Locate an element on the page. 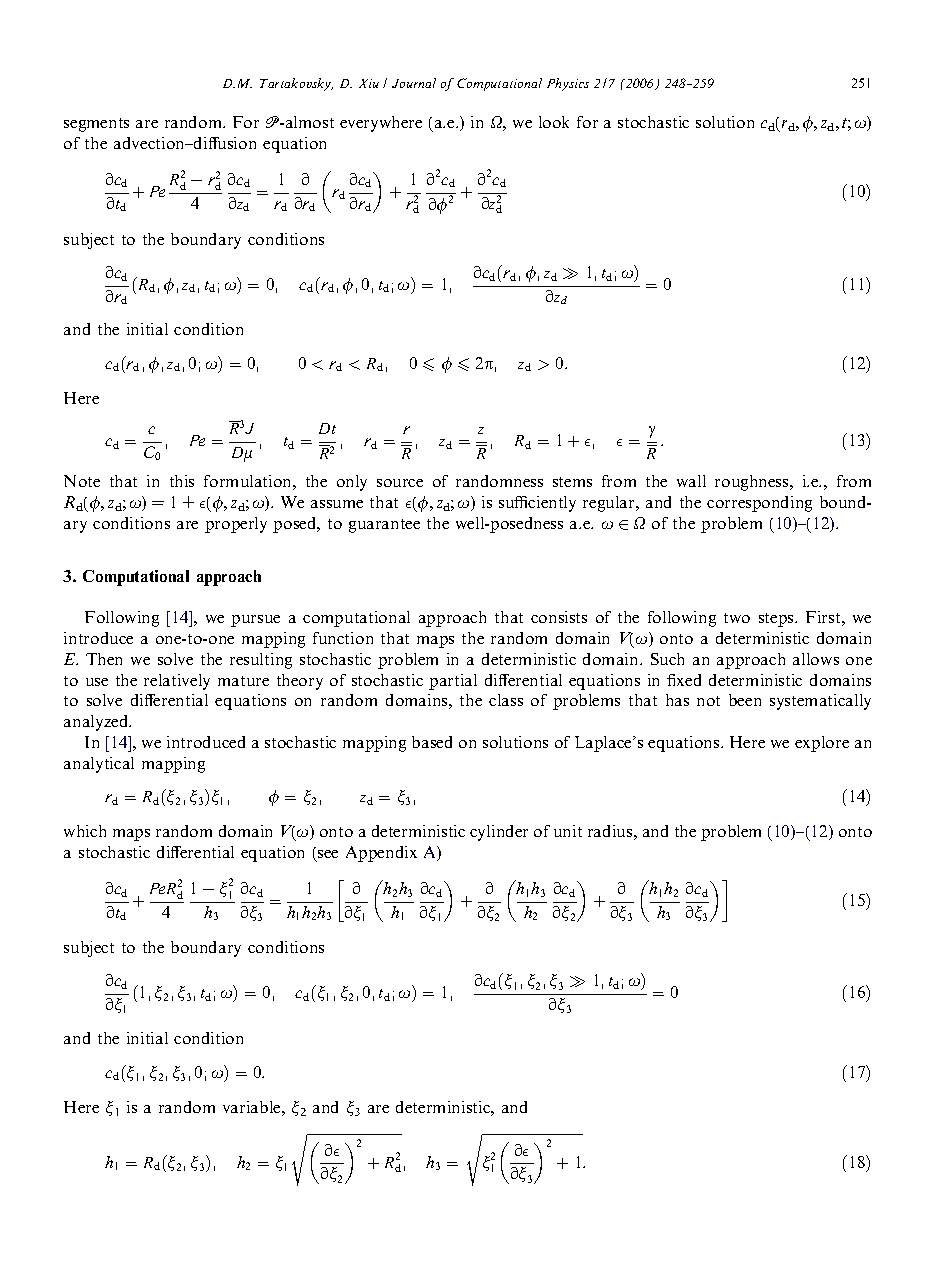 This image has width=944, height=1288. wall is located at coordinates (691, 481).
